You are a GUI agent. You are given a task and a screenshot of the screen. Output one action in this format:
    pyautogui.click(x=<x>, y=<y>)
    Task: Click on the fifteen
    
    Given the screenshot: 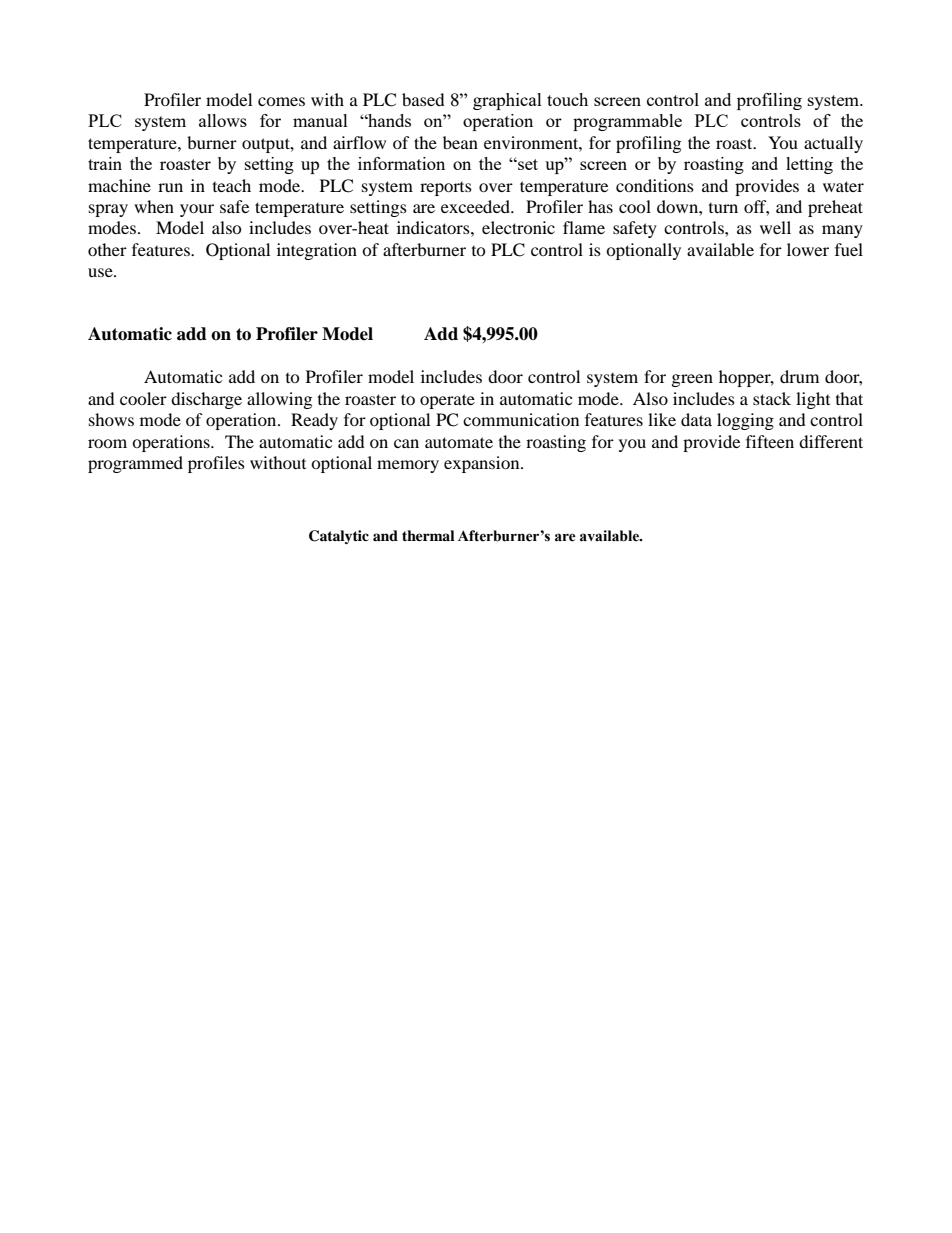 What is the action you would take?
    pyautogui.click(x=770, y=441)
